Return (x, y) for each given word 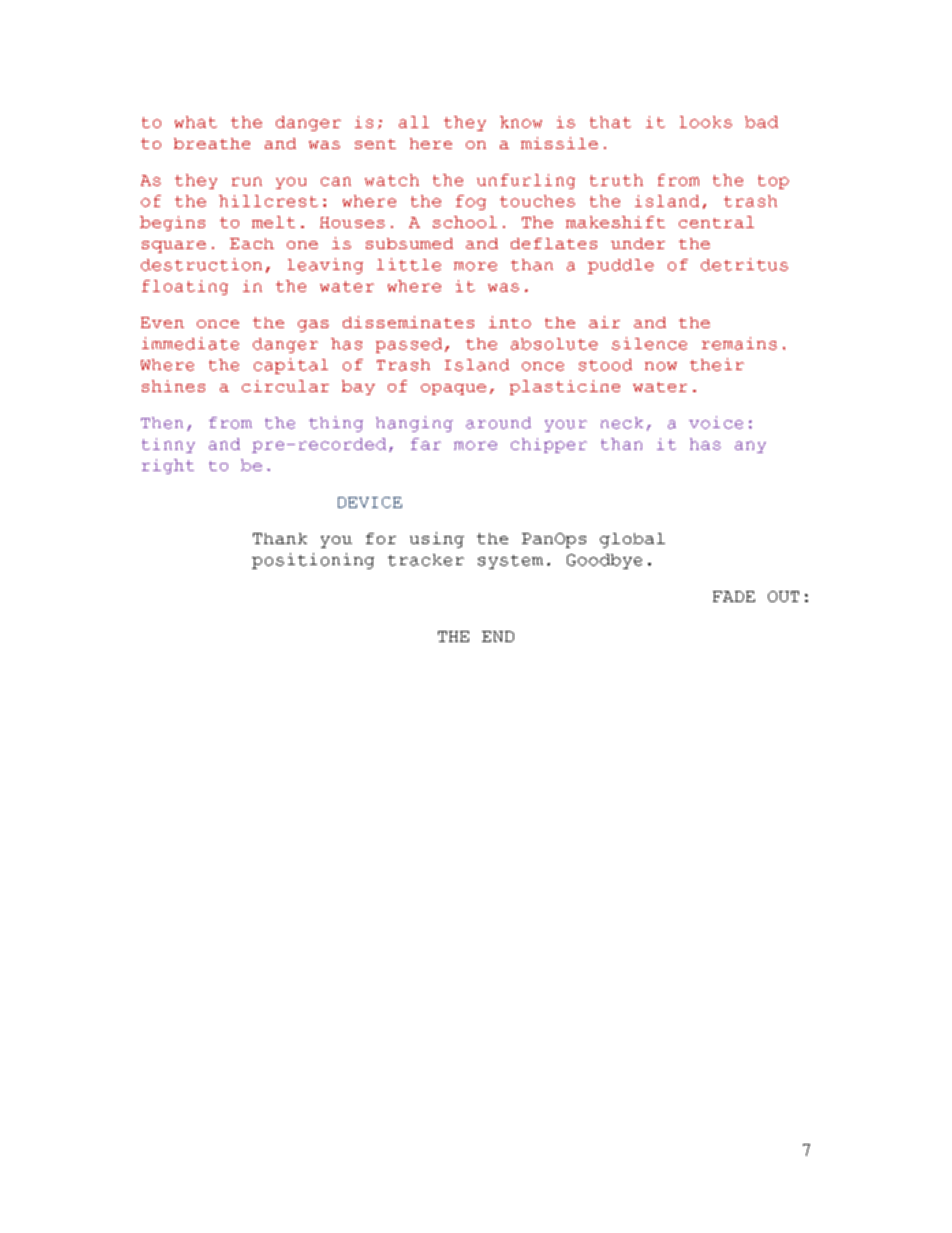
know (521, 122)
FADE (734, 596)
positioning (313, 561)
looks (706, 122)
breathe (212, 143)
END (498, 636)
